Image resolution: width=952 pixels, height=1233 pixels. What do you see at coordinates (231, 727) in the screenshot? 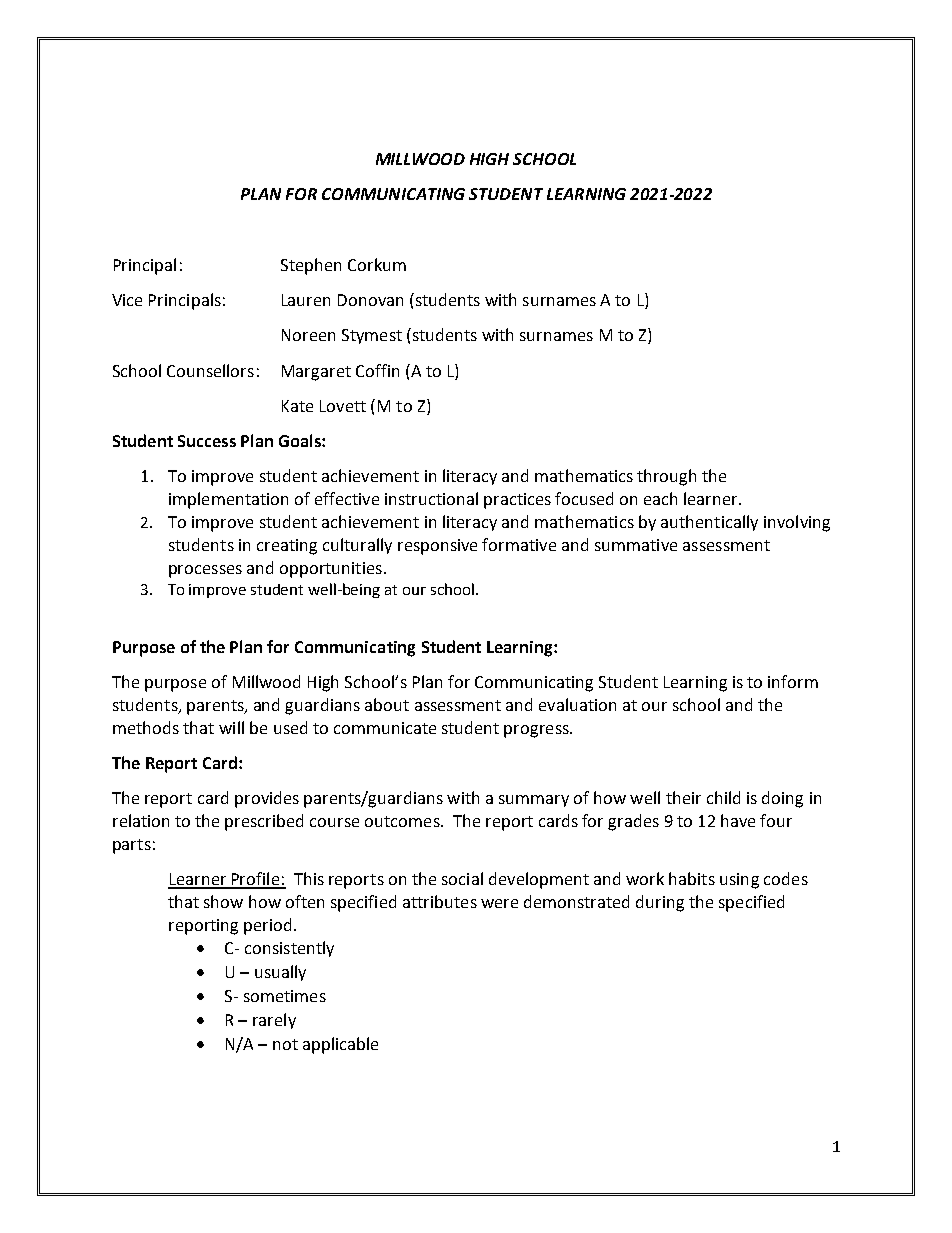
I see `will` at bounding box center [231, 727].
